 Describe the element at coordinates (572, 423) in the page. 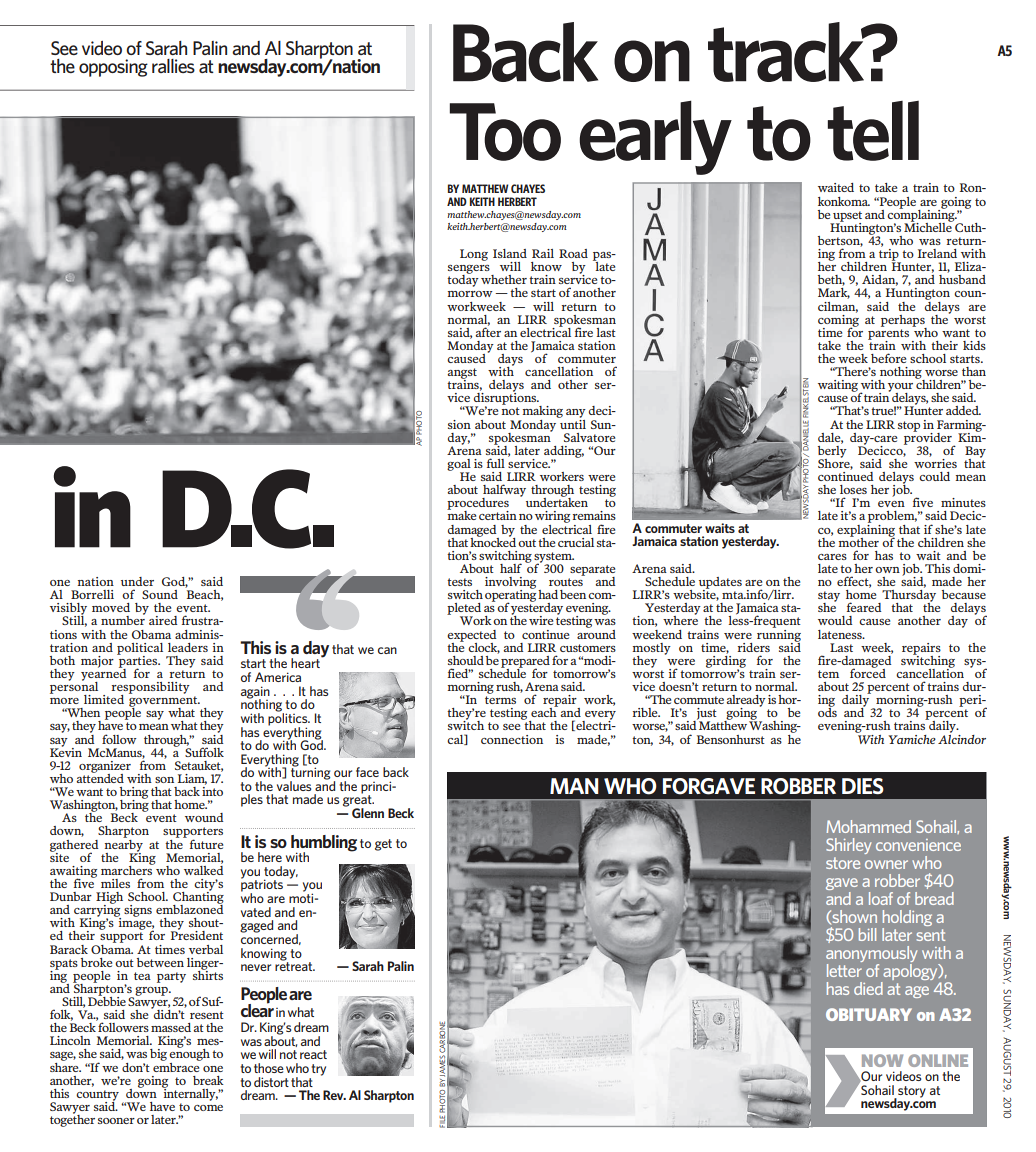

I see `until` at that location.
